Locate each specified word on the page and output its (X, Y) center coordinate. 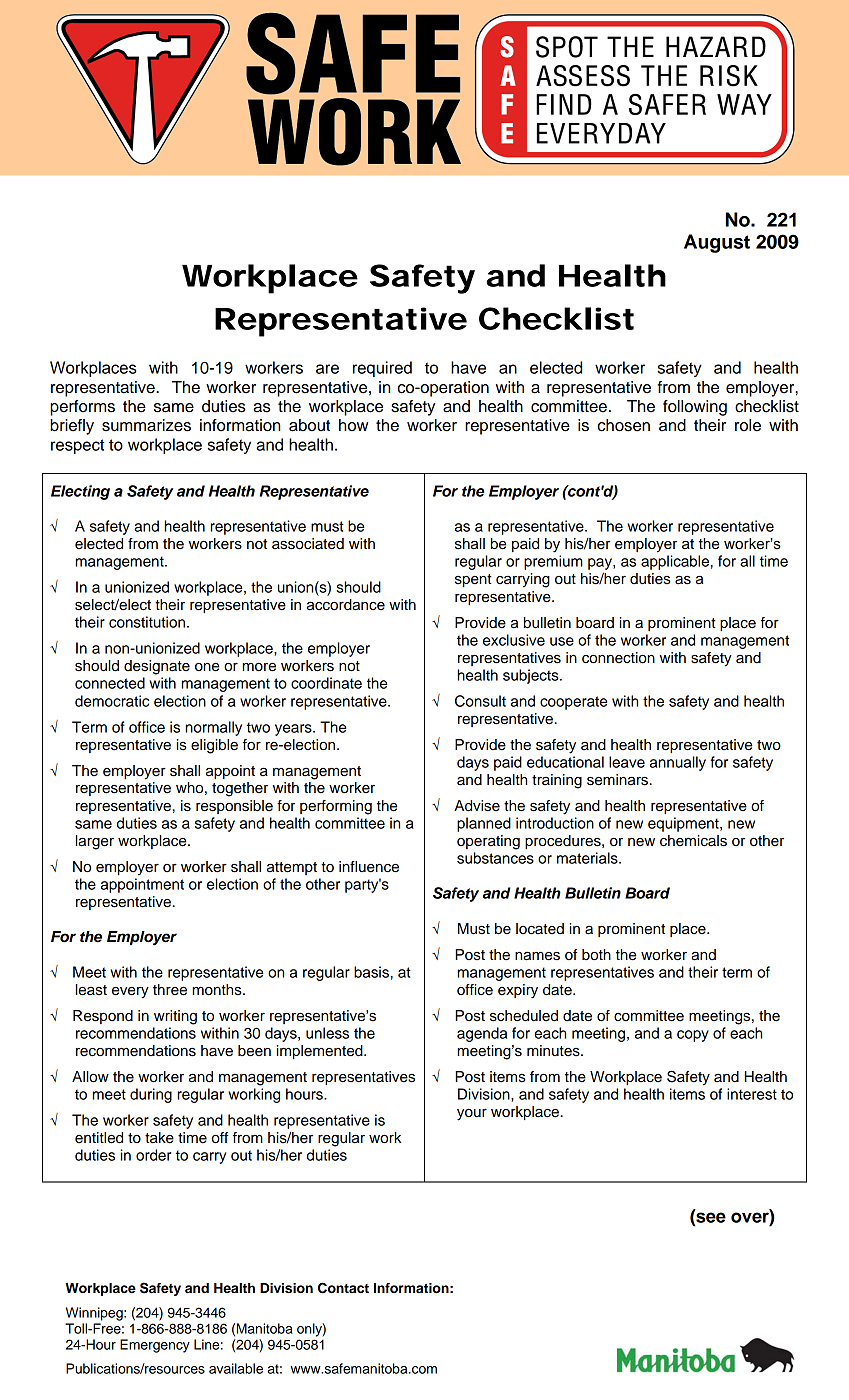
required (382, 369)
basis (371, 972)
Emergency (155, 1346)
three (170, 990)
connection (618, 658)
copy (693, 1036)
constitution (147, 622)
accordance (346, 605)
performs (82, 408)
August (717, 243)
